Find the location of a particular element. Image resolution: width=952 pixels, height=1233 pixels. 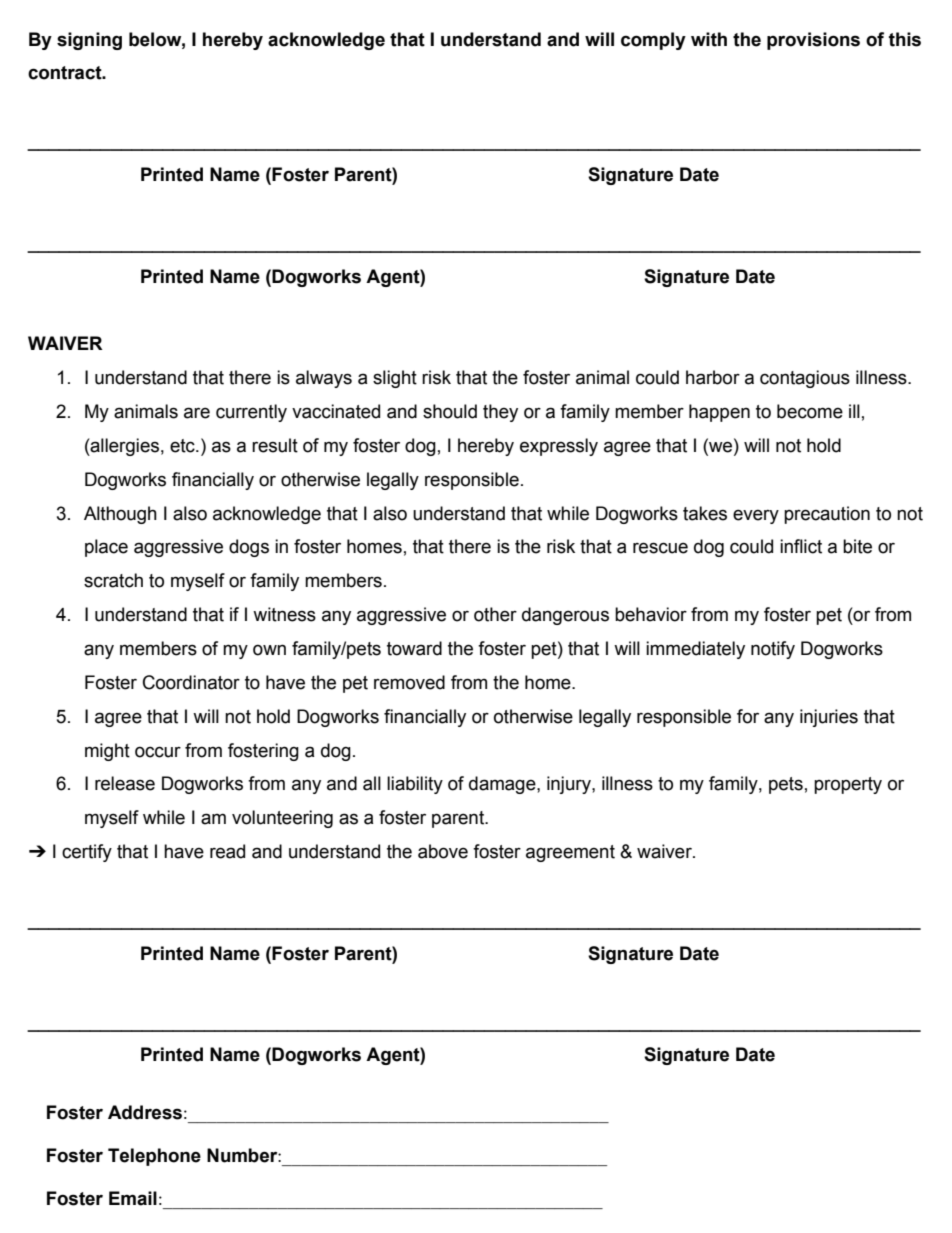

scratch is located at coordinates (113, 580).
